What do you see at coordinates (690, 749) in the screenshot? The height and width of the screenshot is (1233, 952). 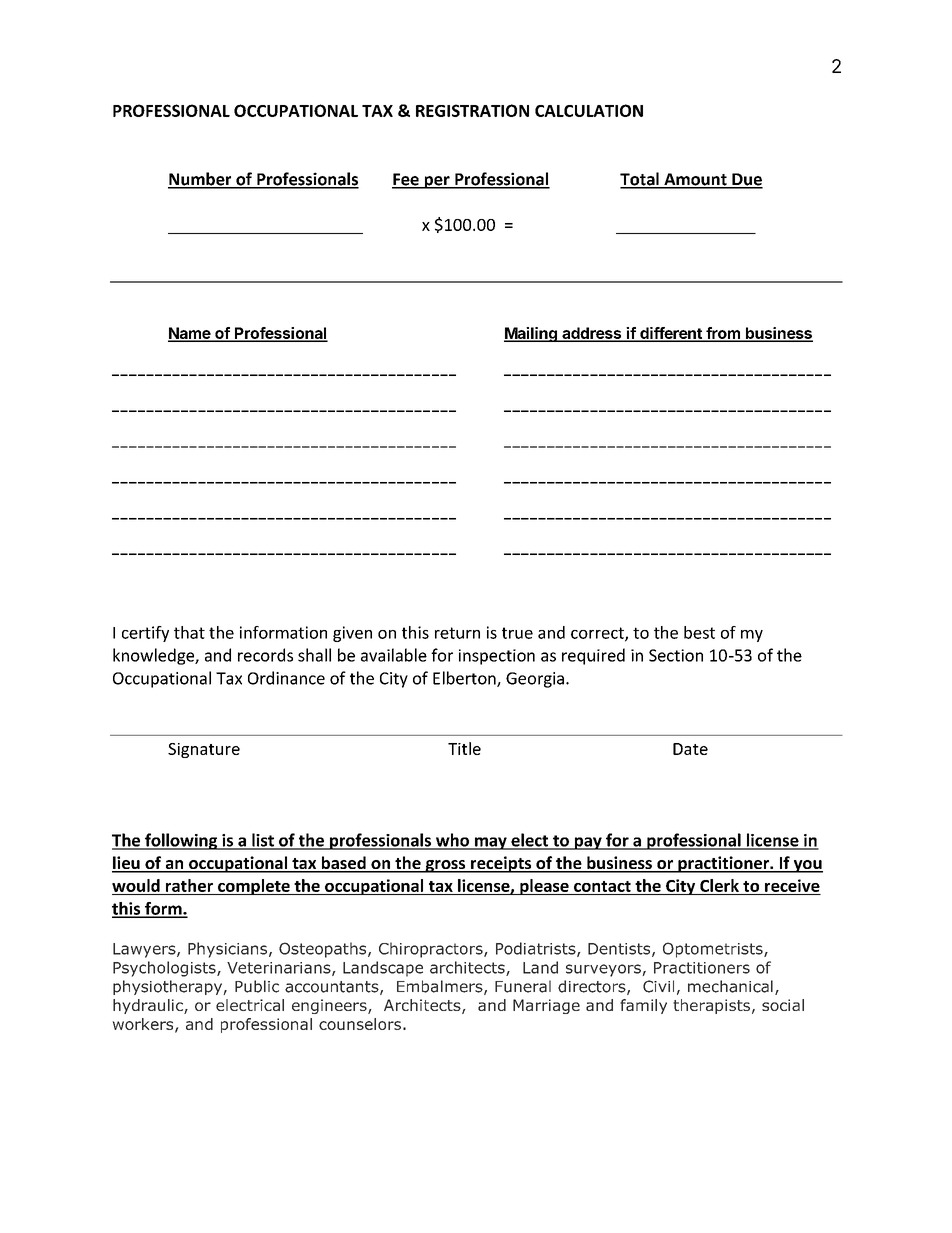 I see `Date` at bounding box center [690, 749].
